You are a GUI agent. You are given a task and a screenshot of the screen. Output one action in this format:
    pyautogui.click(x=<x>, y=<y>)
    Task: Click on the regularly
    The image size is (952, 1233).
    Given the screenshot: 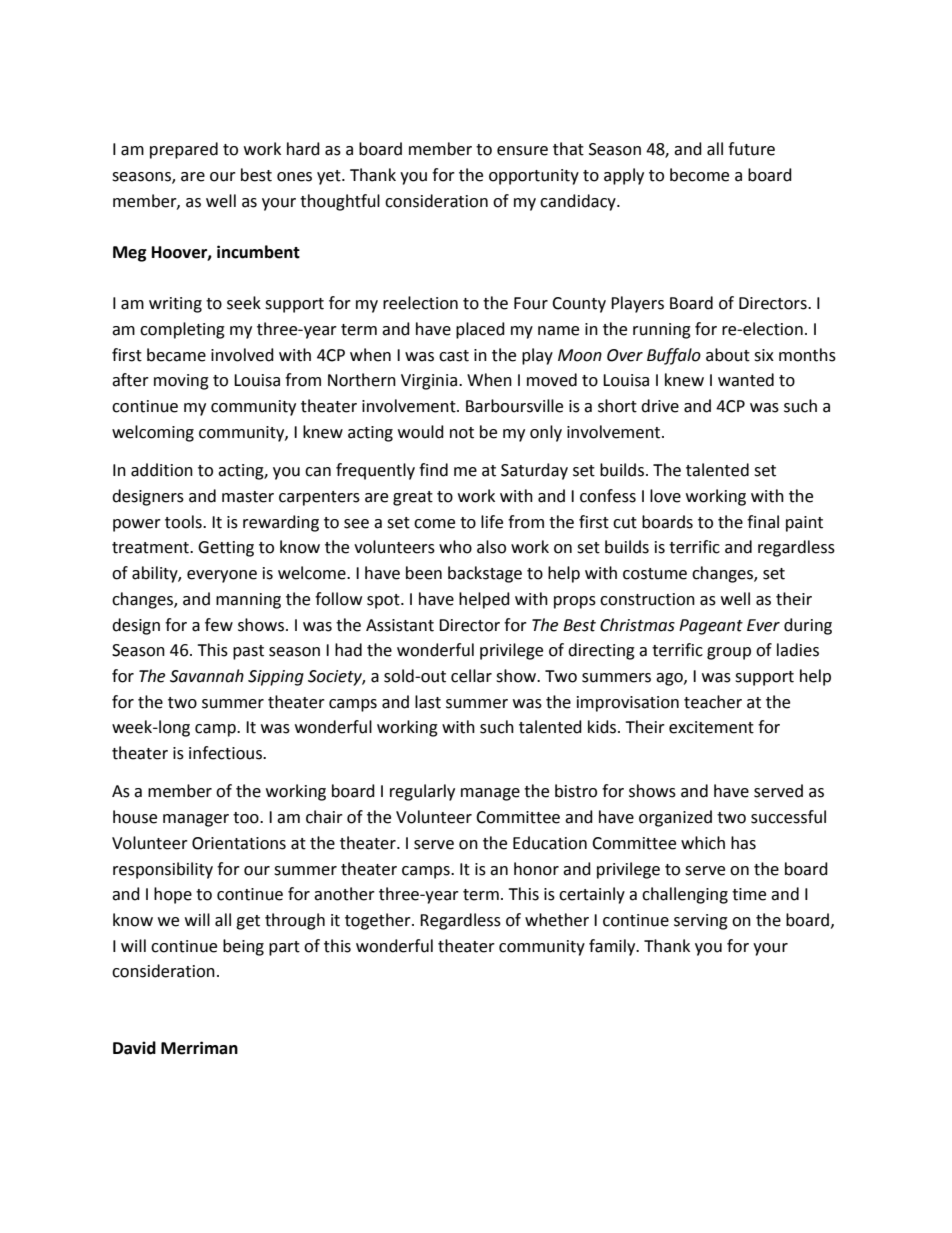 What is the action you would take?
    pyautogui.click(x=422, y=792)
